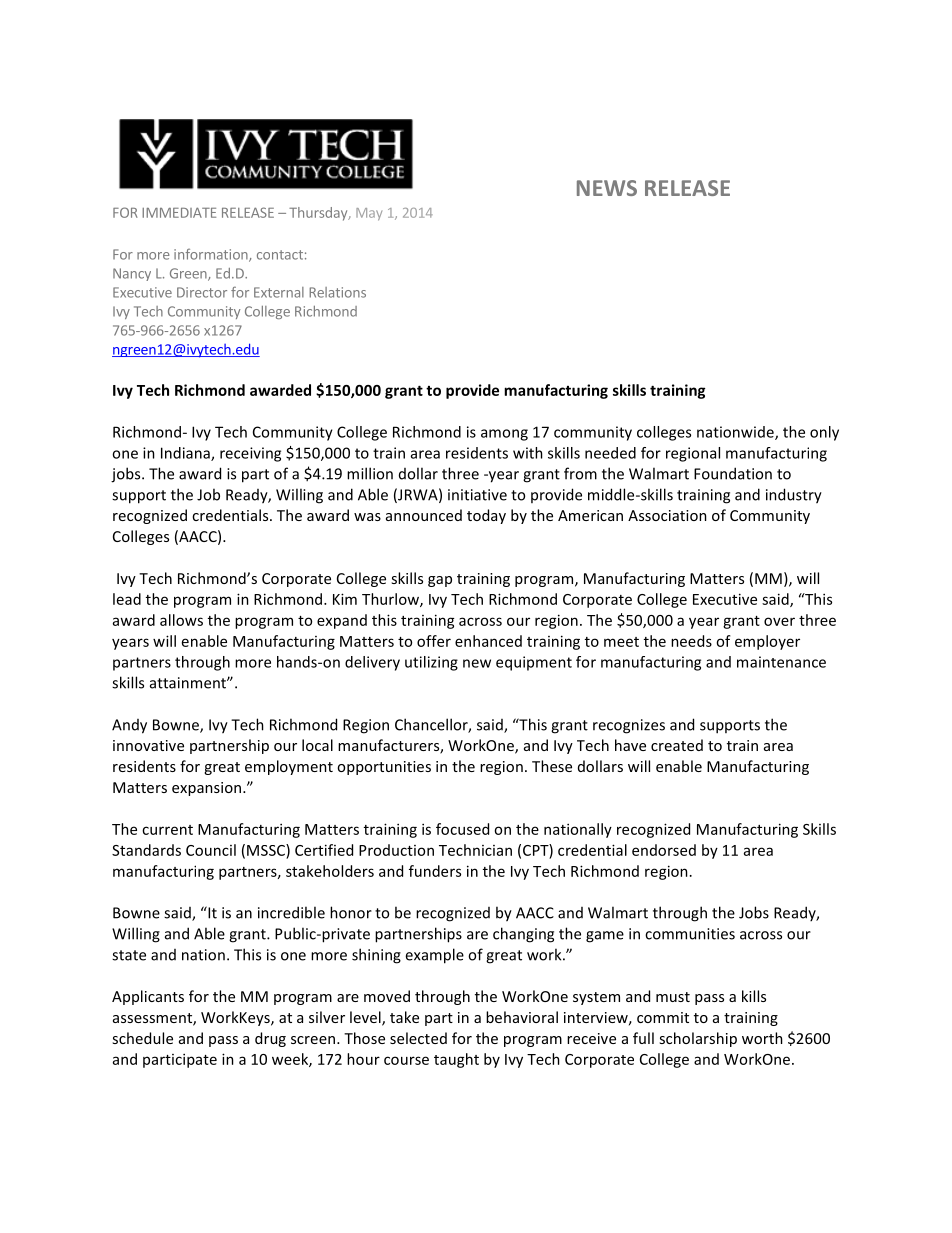  What do you see at coordinates (607, 188) in the document?
I see `NEWS` at bounding box center [607, 188].
